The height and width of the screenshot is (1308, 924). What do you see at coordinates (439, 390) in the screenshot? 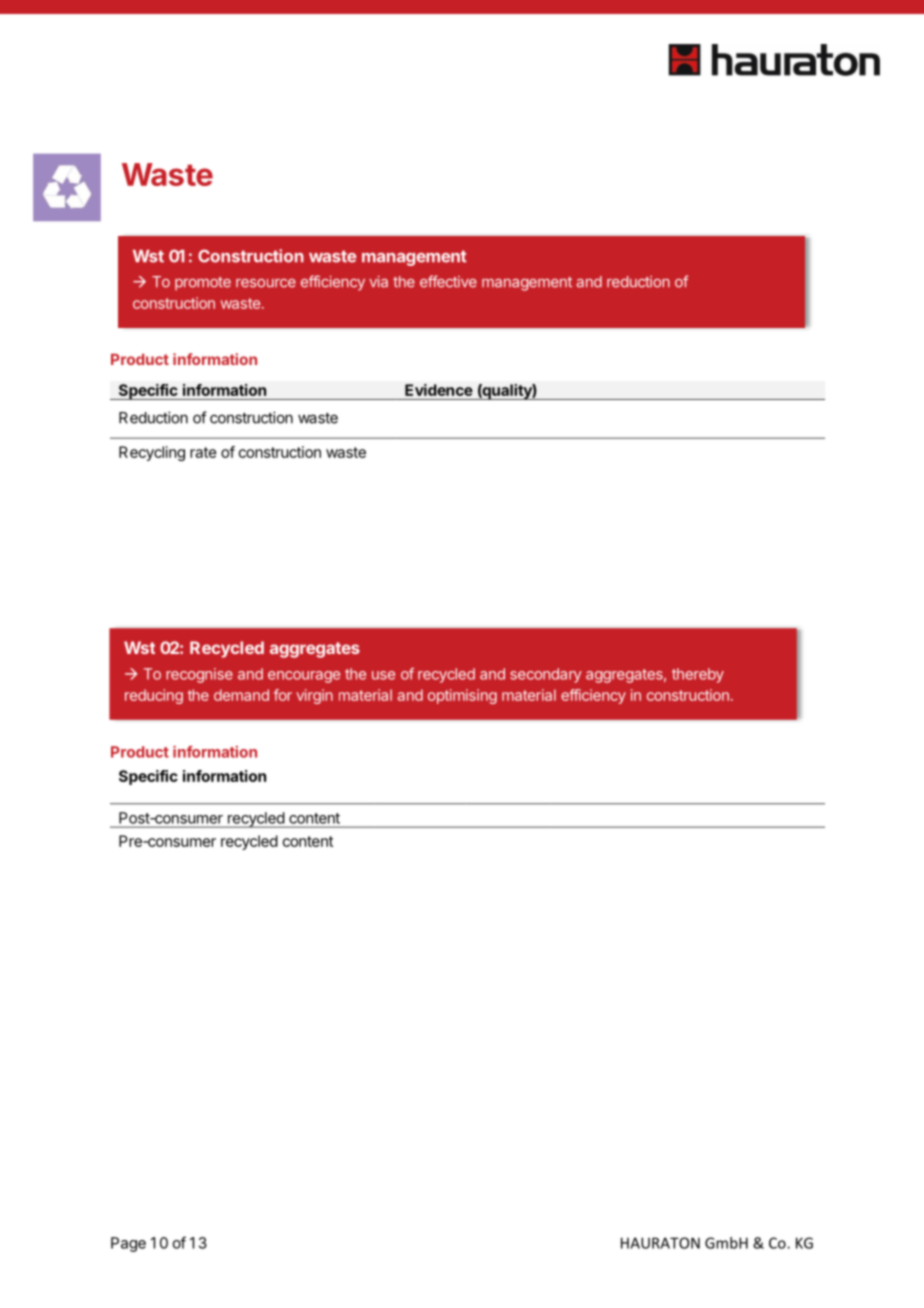
I see `Evidence` at bounding box center [439, 390].
